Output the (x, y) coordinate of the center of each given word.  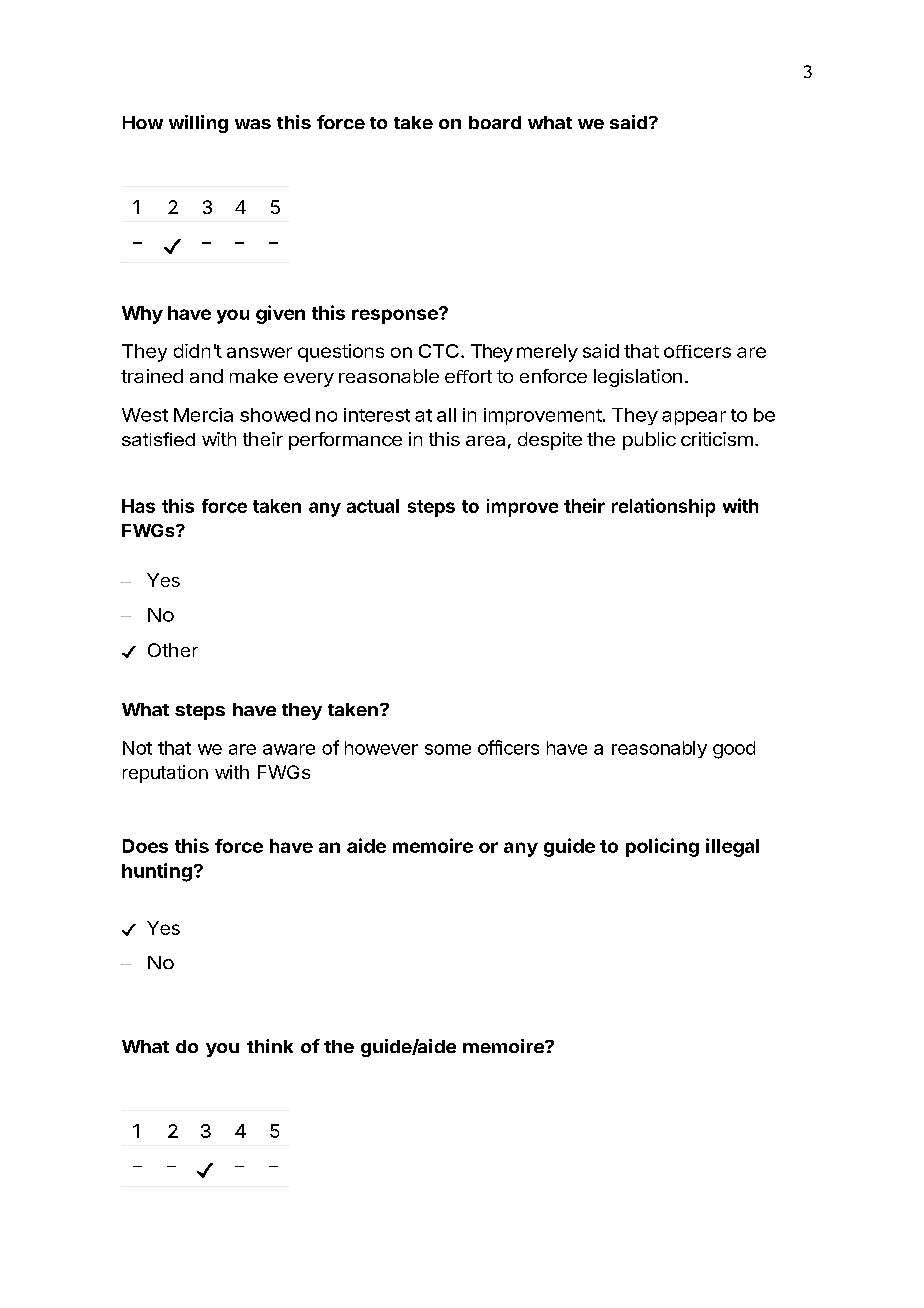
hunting (157, 872)
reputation (165, 774)
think (270, 1046)
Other (173, 650)
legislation (638, 378)
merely (547, 353)
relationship (663, 507)
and (206, 376)
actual (373, 506)
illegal (732, 847)
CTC (439, 351)
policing (662, 847)
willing (198, 124)
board (495, 122)
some (448, 749)
